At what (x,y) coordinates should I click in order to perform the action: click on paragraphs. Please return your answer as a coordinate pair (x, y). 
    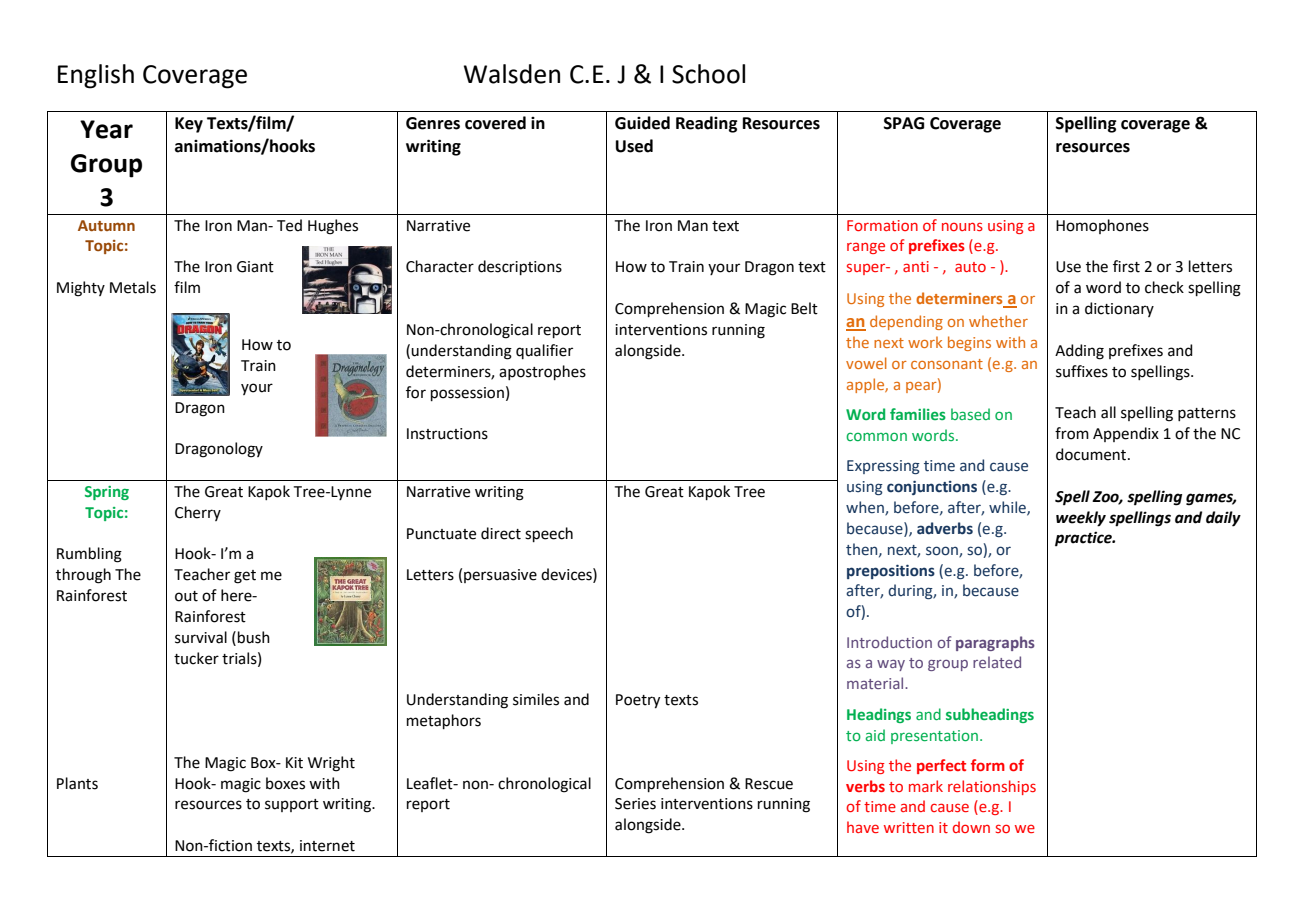
    Looking at the image, I should click on (995, 643).
